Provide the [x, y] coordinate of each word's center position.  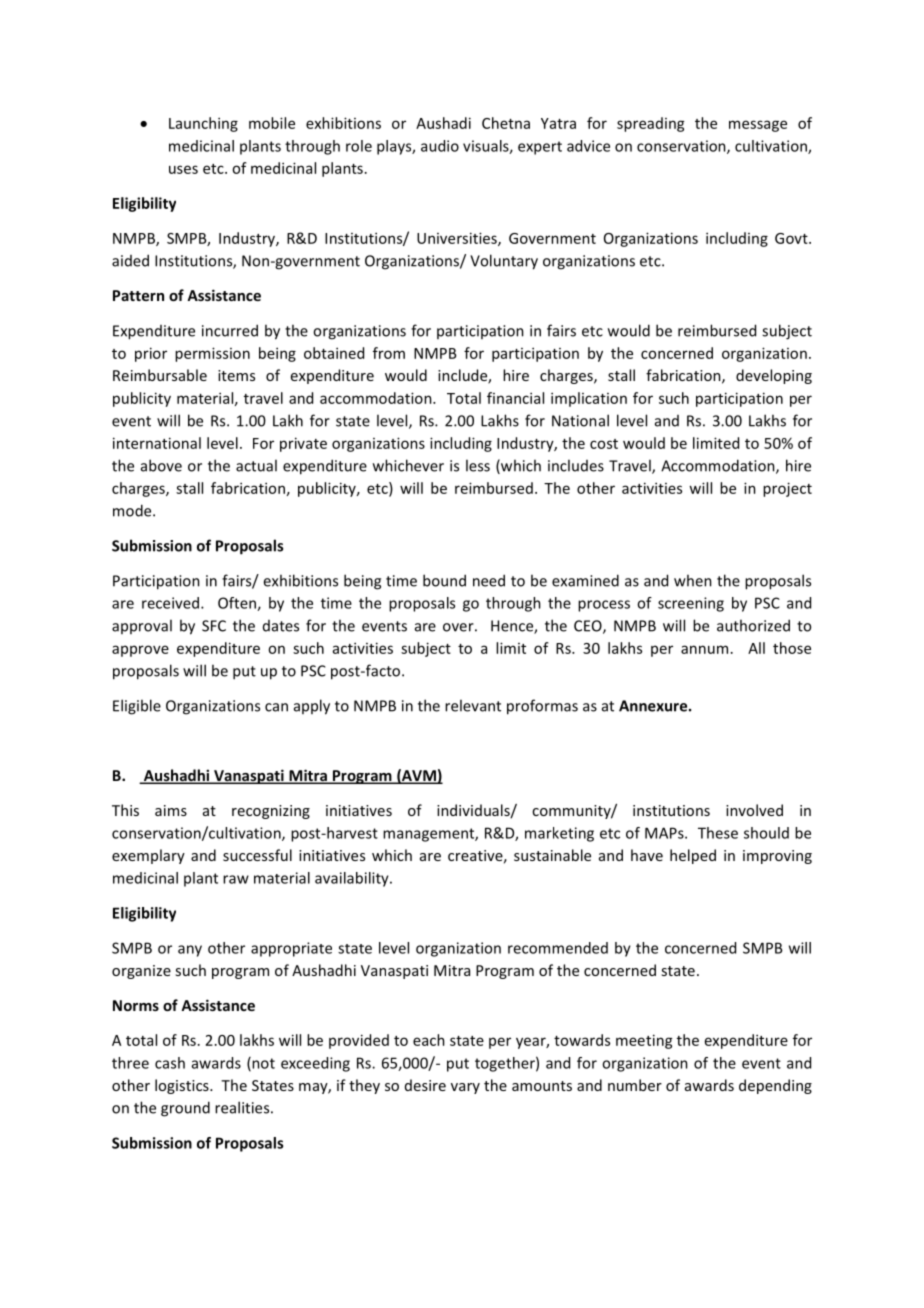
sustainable [552, 855]
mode [133, 510]
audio [440, 146]
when [693, 580]
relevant [473, 705]
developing [774, 376]
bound [444, 580]
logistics [183, 1086]
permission [212, 354]
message [758, 126]
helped [693, 856]
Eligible [137, 707]
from [389, 353]
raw [236, 879]
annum [704, 649]
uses [183, 169]
